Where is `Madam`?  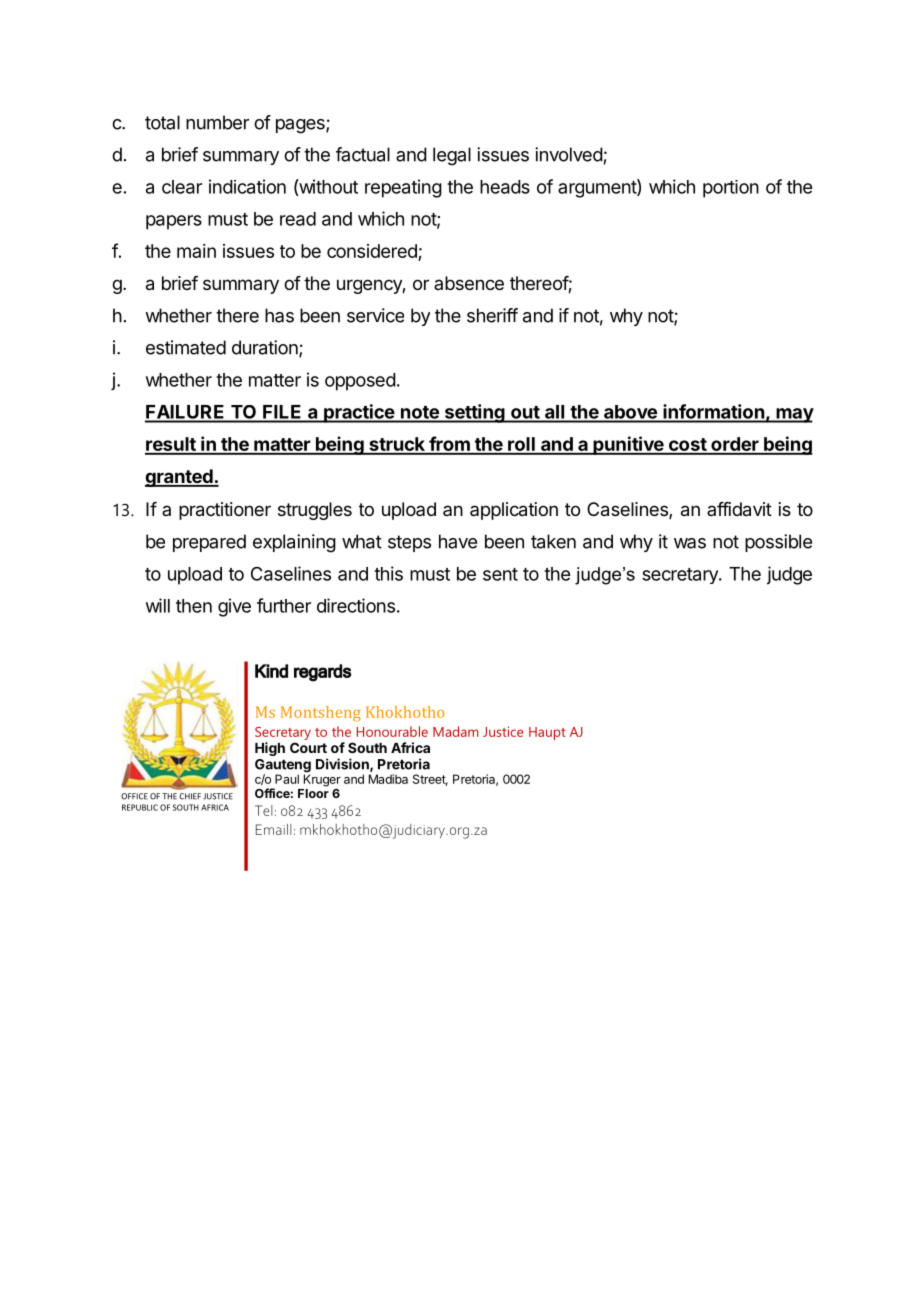
Madam is located at coordinates (456, 731).
